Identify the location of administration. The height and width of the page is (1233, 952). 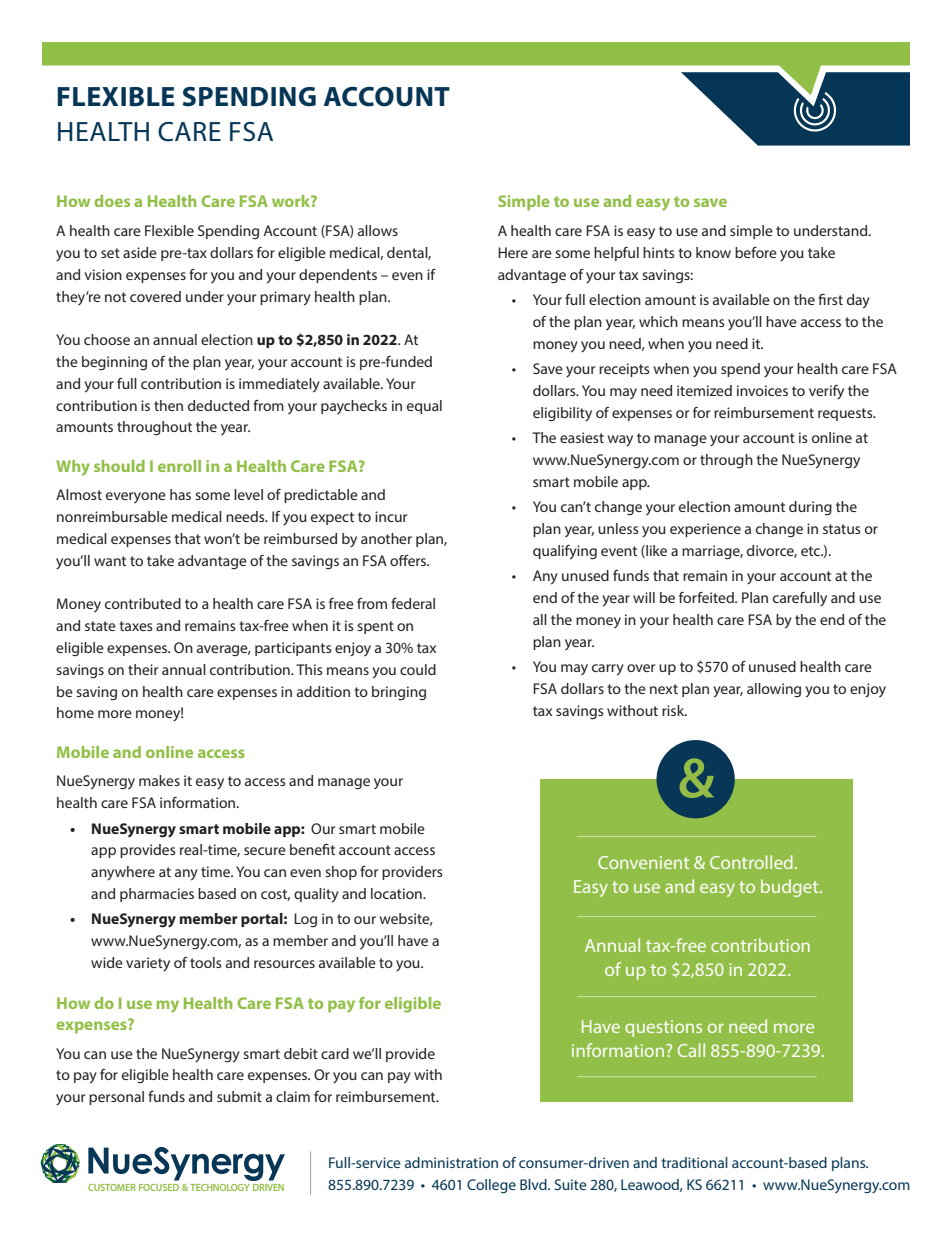
(451, 1162).
